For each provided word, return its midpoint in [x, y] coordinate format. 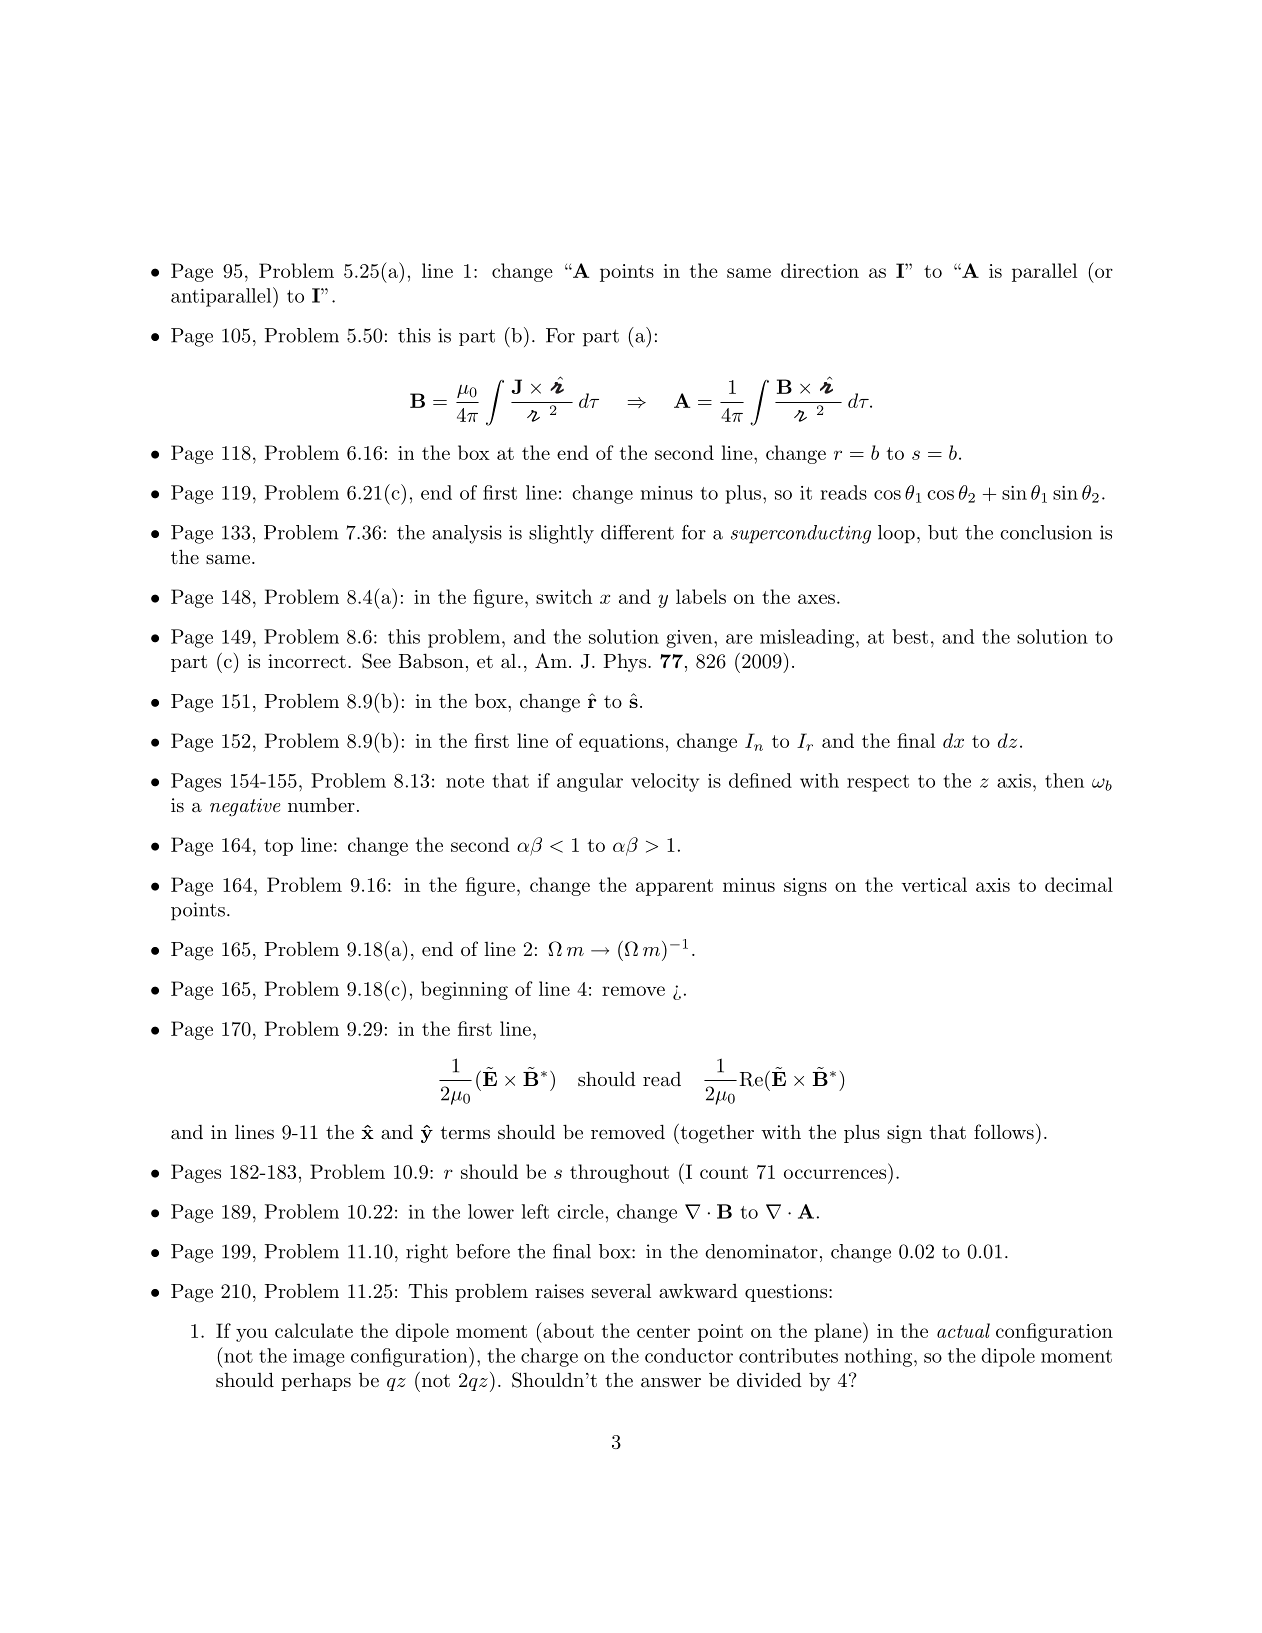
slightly [561, 534]
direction [820, 270]
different [637, 532]
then [1064, 780]
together [716, 1134]
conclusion [1046, 532]
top [278, 847]
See [376, 661]
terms [465, 1132]
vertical [934, 884]
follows [1004, 1131]
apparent [674, 887]
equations [621, 743]
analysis [467, 534]
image [318, 1358]
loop [896, 534]
